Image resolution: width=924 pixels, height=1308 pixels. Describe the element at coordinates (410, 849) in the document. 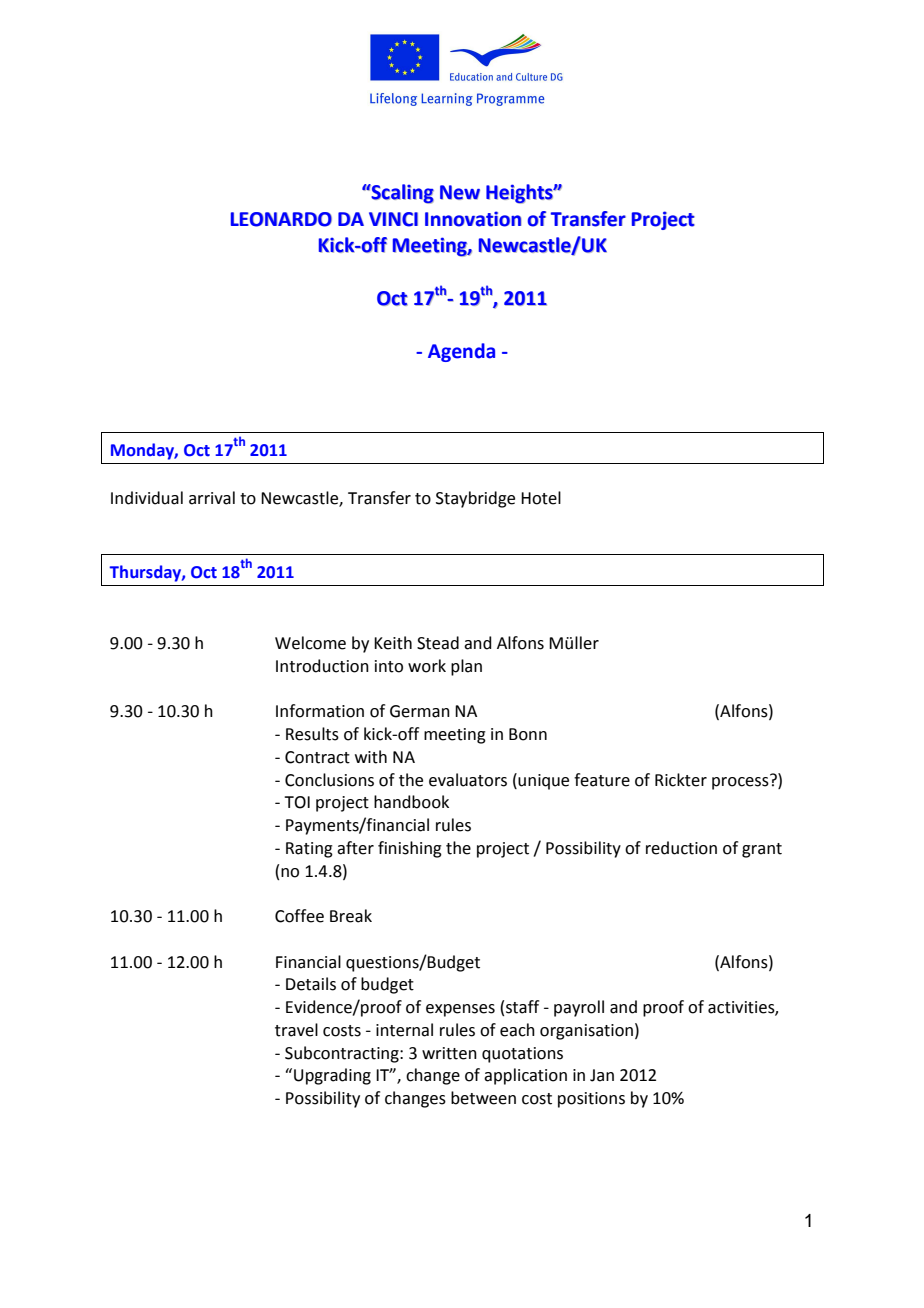

I see `finishing` at that location.
